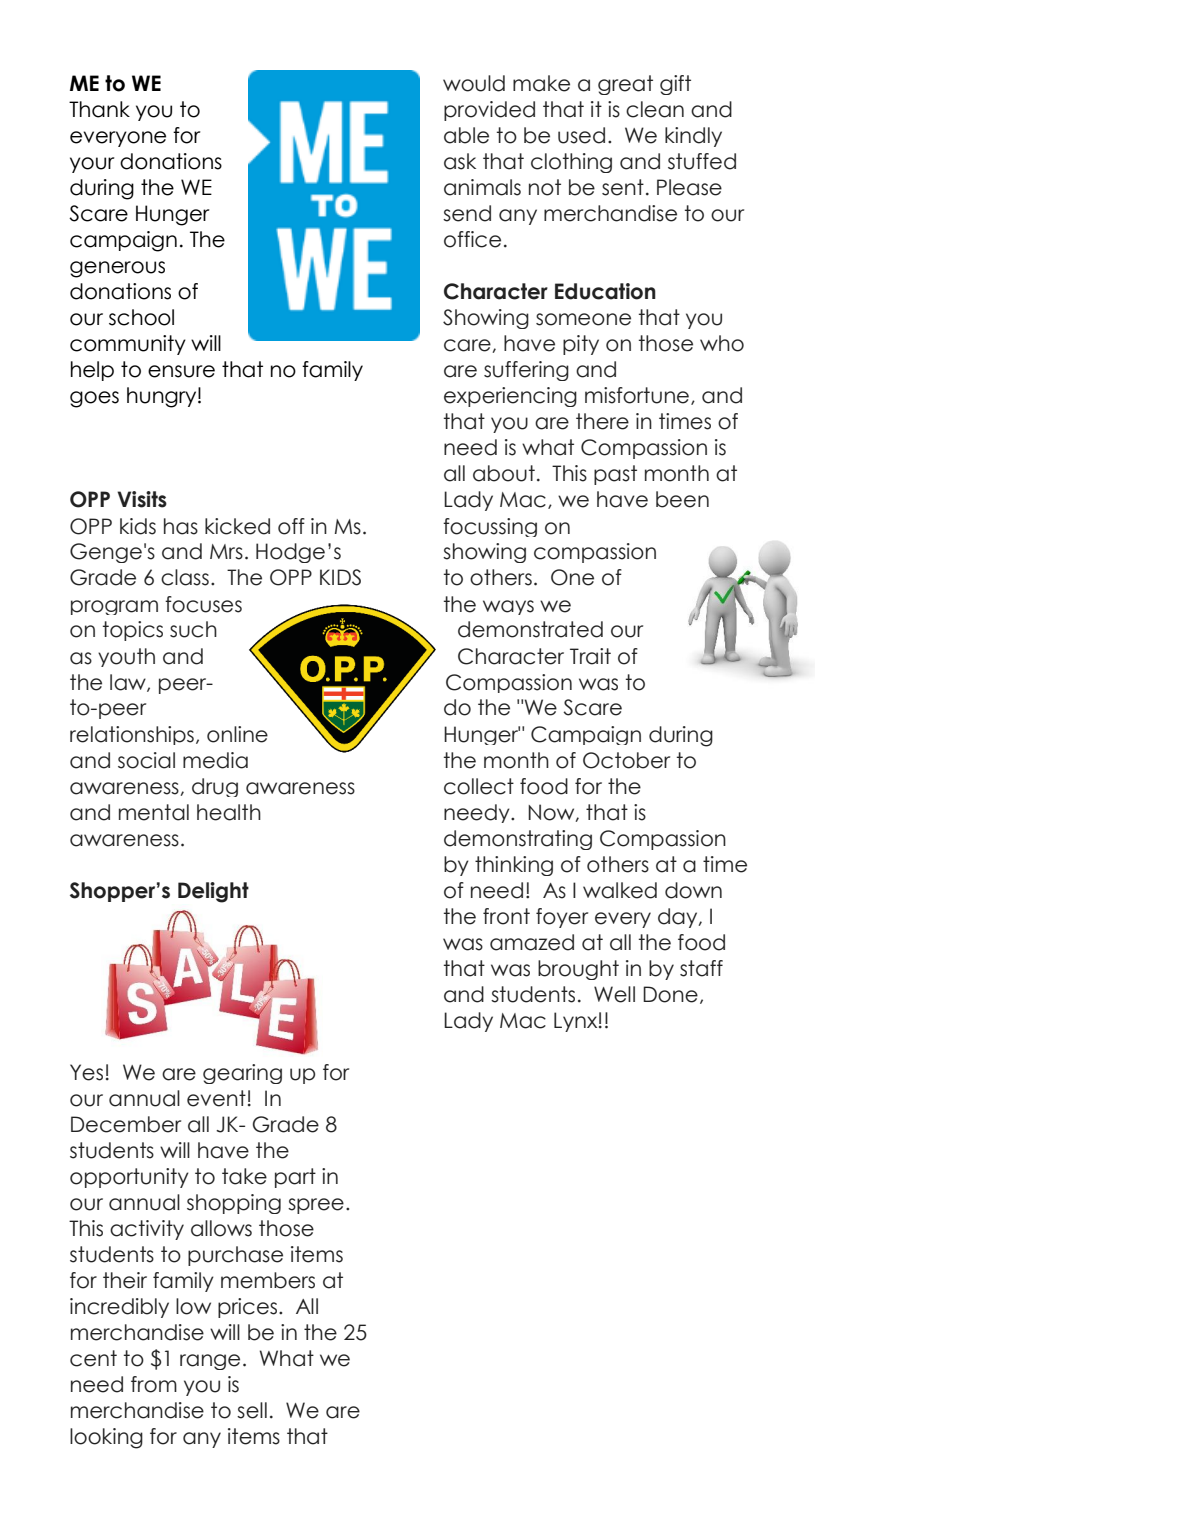 This document has width=1181, height=1528. What do you see at coordinates (479, 786) in the document?
I see `collect` at bounding box center [479, 786].
